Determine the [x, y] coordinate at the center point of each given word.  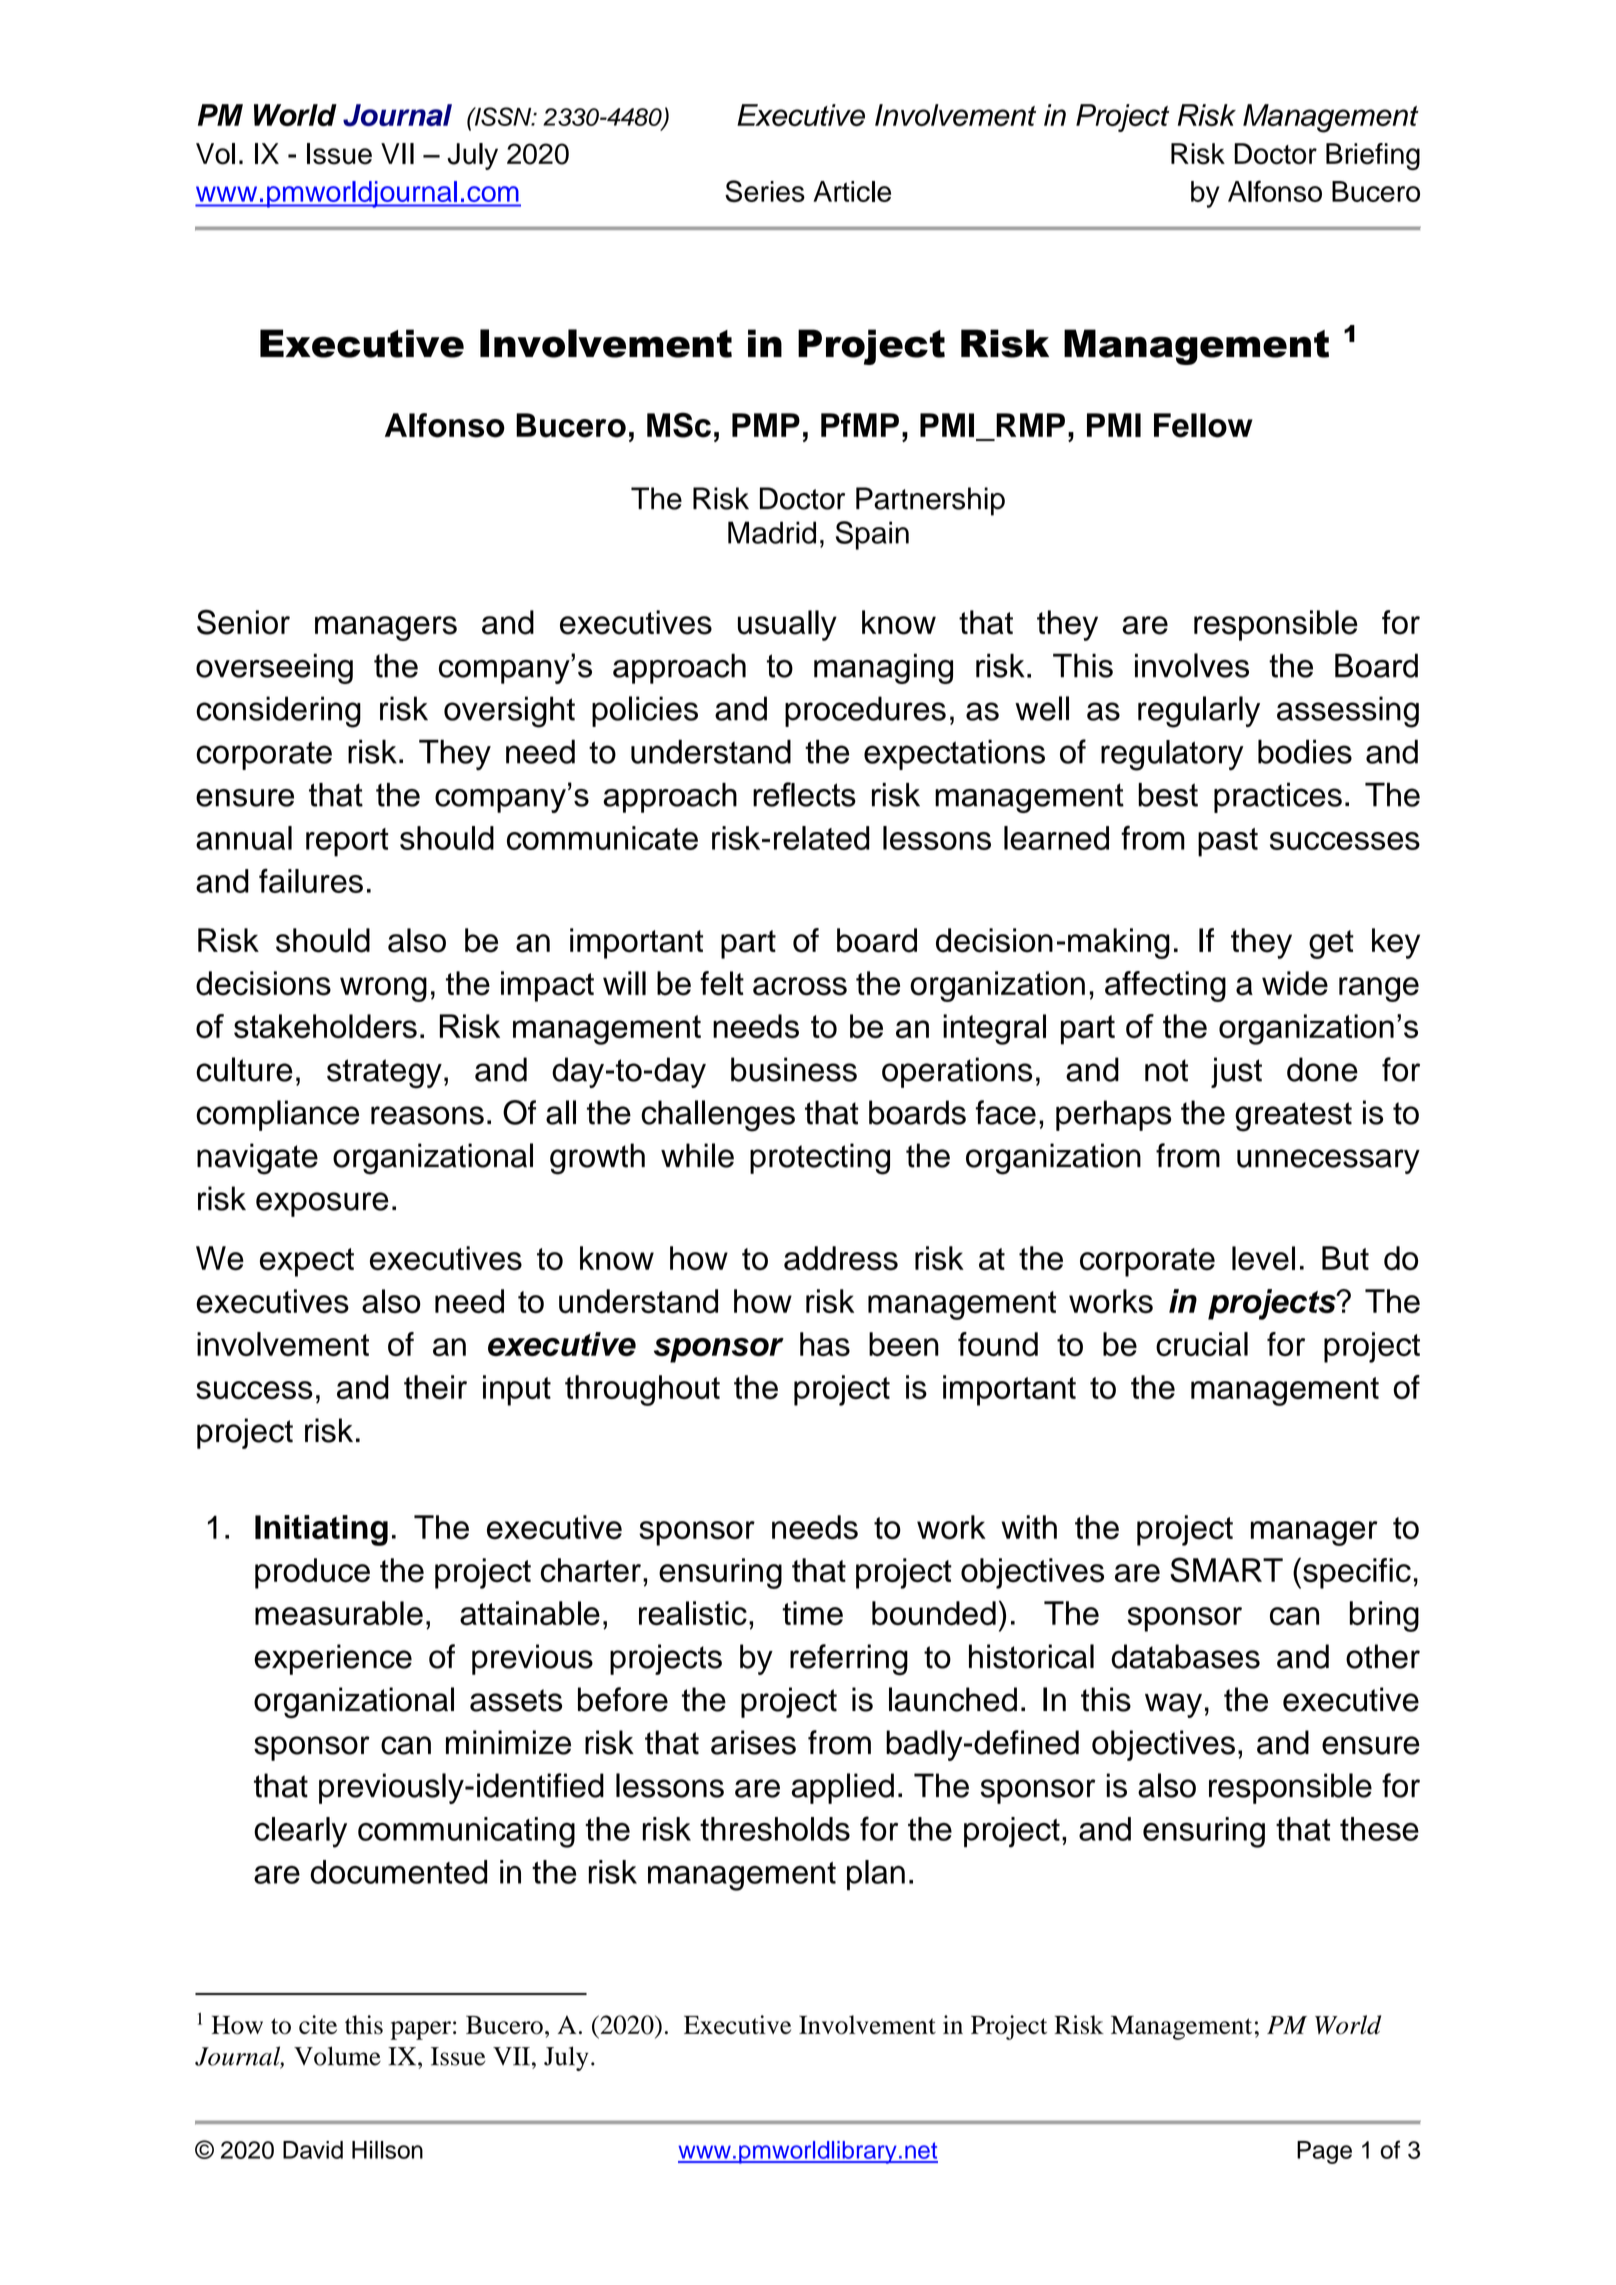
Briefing [1373, 156]
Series [765, 191]
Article [852, 191]
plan [876, 1875]
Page [1324, 2152]
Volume [337, 2056]
